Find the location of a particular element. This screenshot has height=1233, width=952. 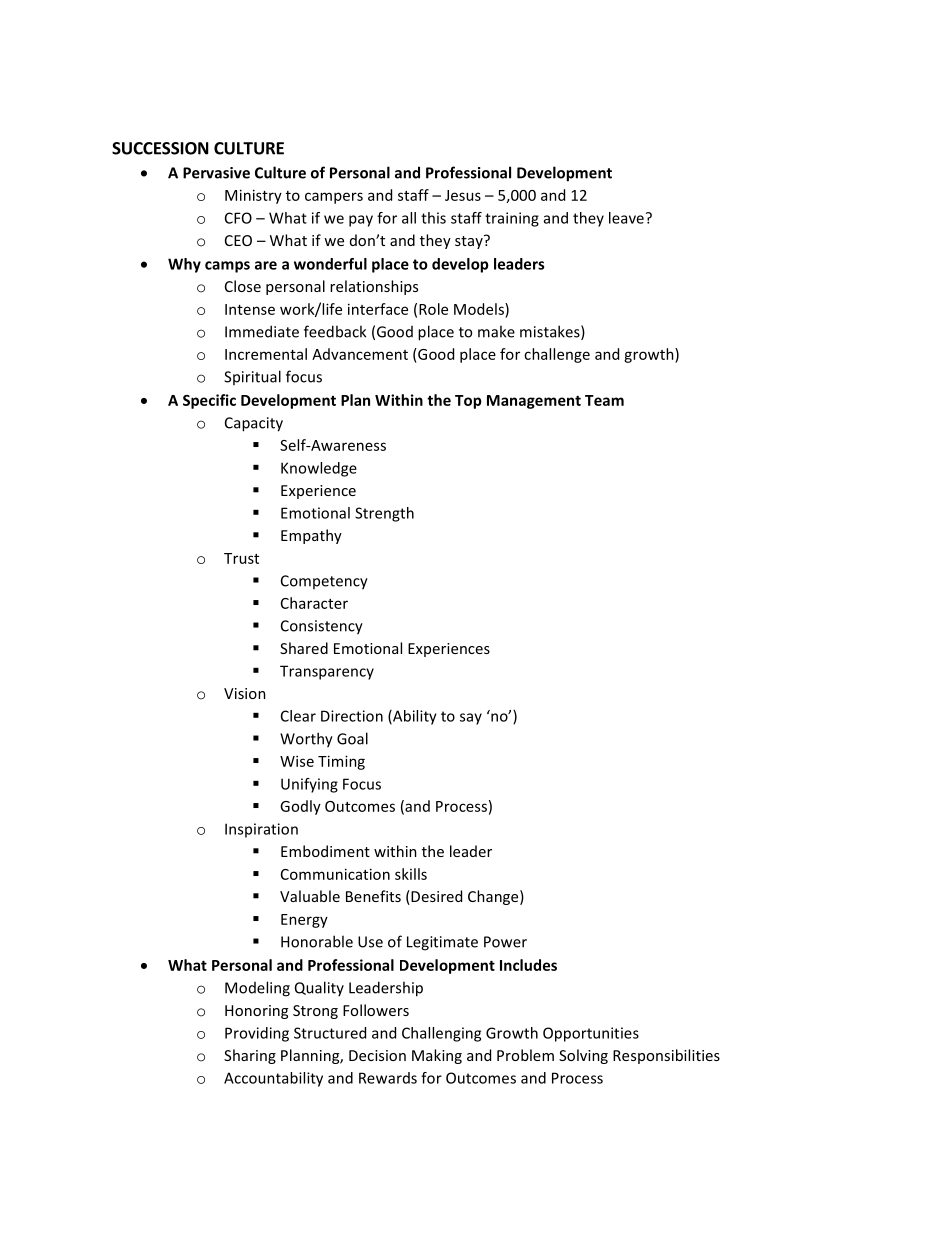

Pervasive is located at coordinates (216, 173).
